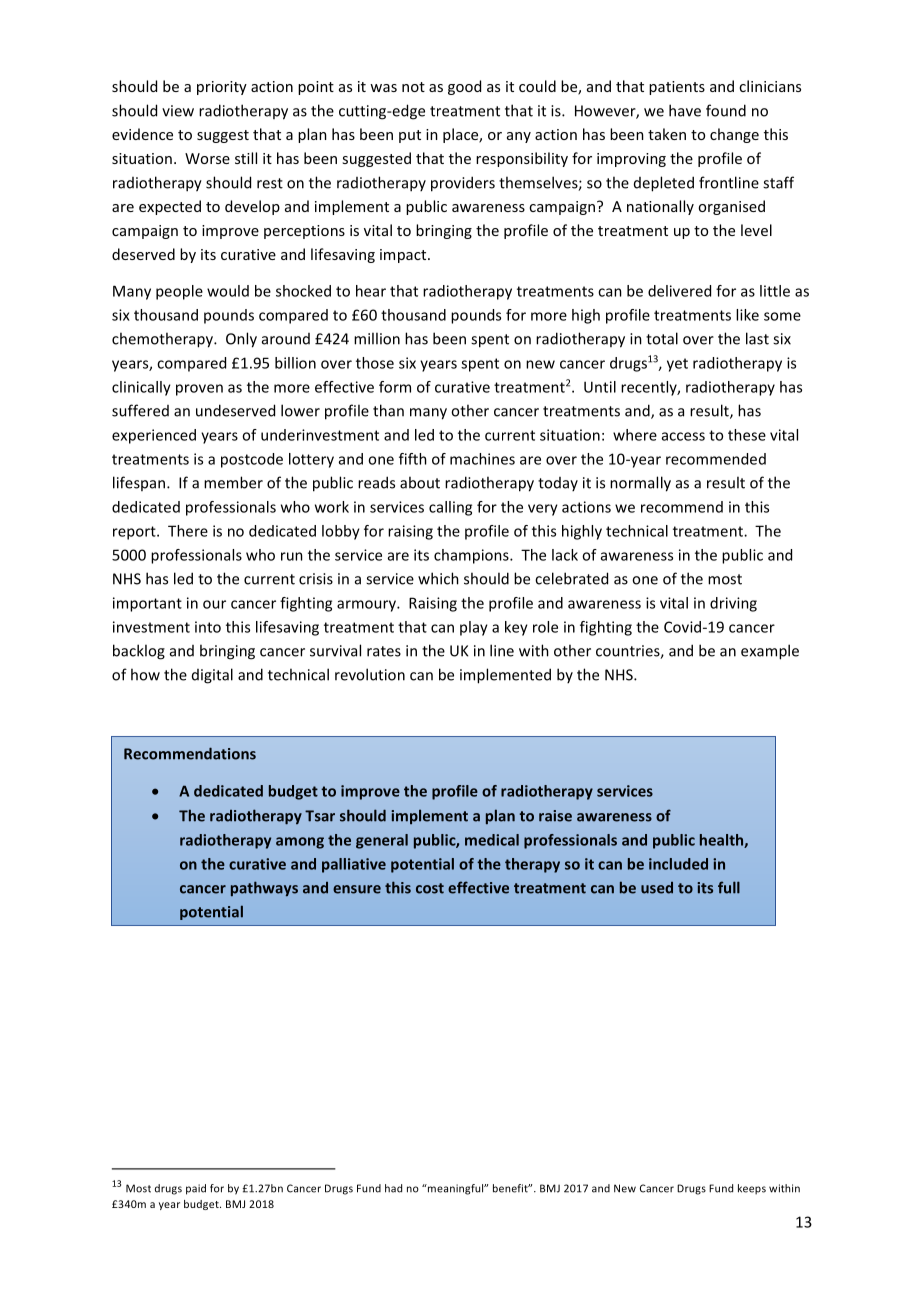  I want to click on have, so click(685, 110).
